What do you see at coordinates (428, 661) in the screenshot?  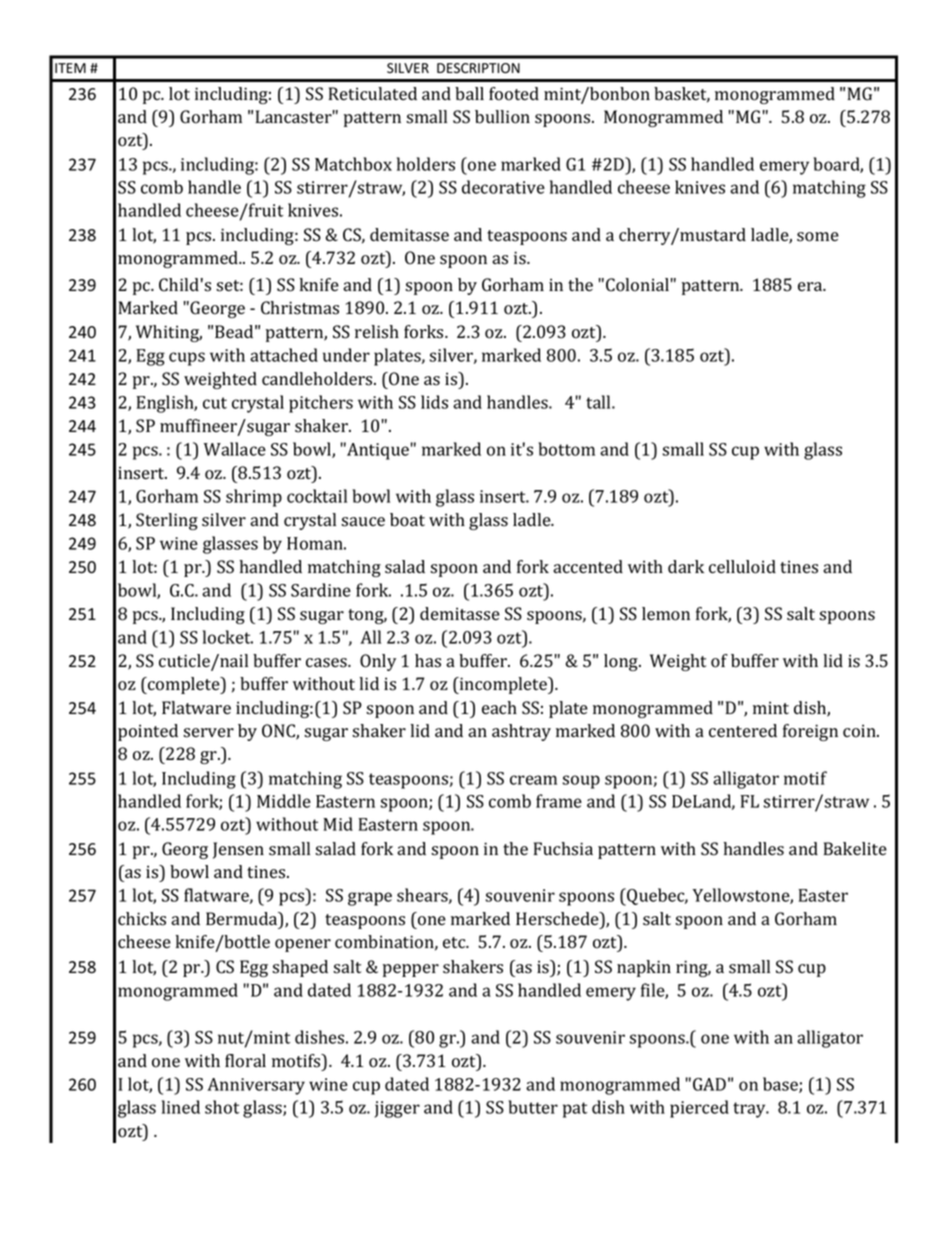 I see `has` at bounding box center [428, 661].
